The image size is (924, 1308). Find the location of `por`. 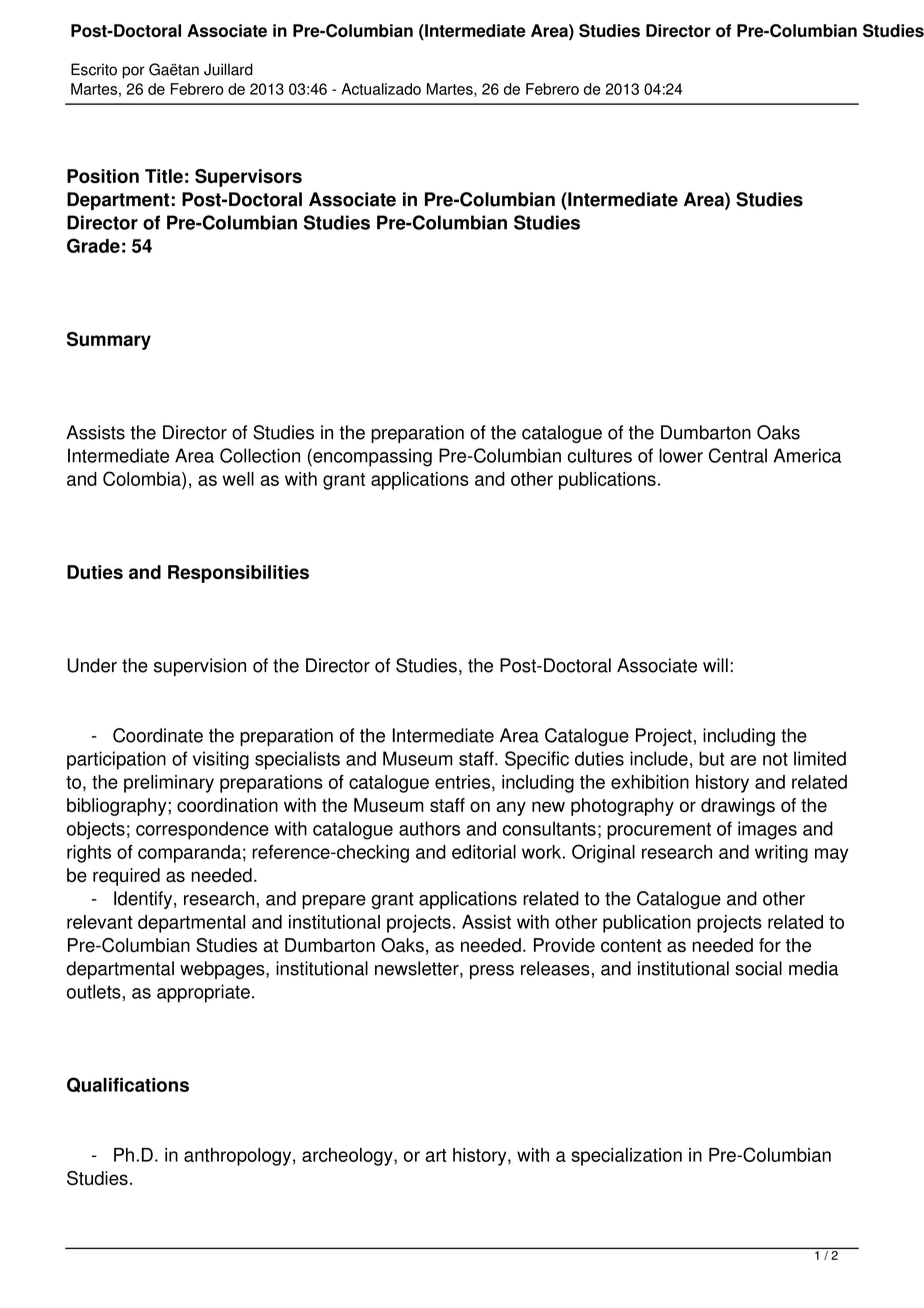

por is located at coordinates (133, 72).
